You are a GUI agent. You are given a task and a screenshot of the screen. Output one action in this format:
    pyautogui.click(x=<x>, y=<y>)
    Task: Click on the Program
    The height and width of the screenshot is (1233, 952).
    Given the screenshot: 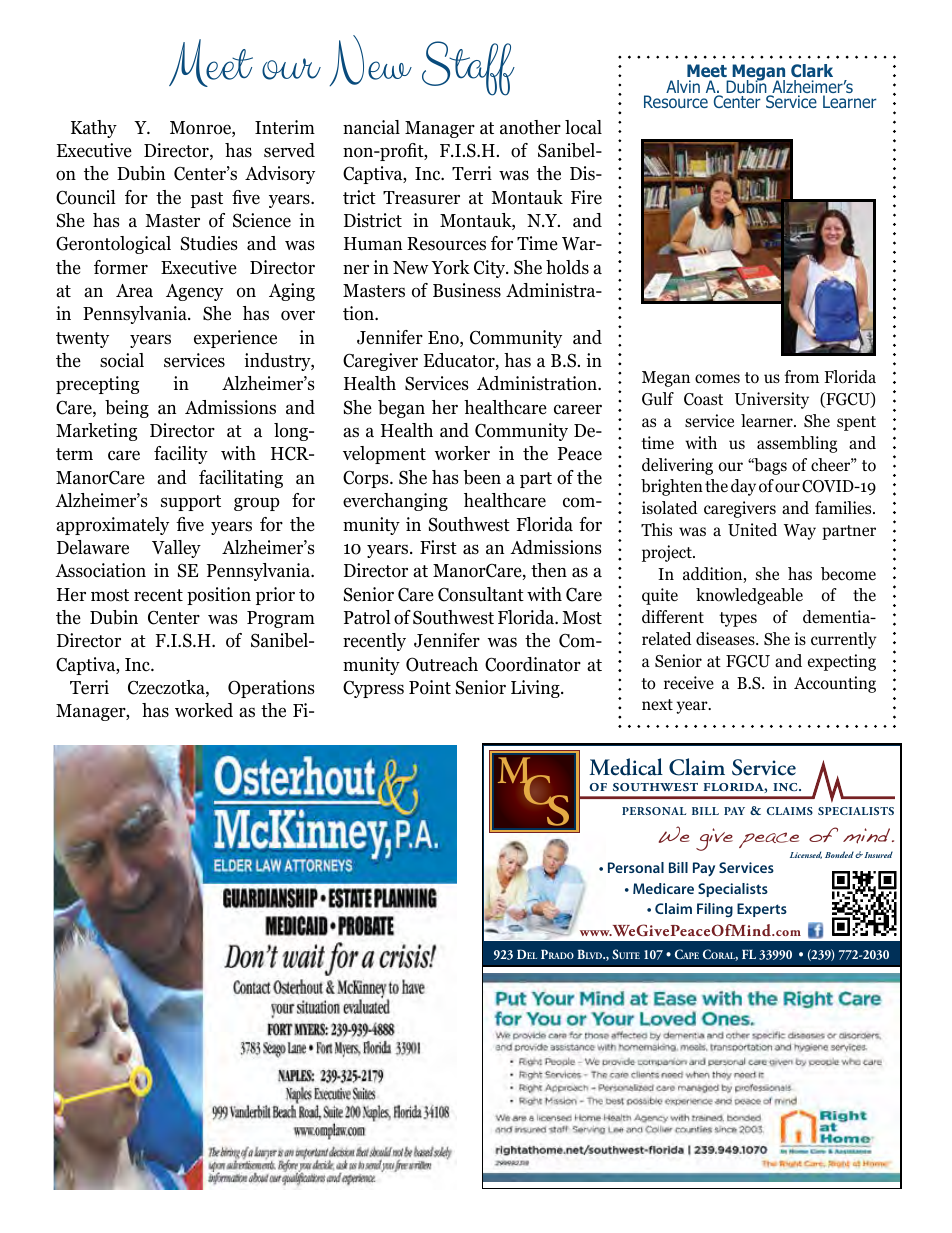 What is the action you would take?
    pyautogui.click(x=281, y=619)
